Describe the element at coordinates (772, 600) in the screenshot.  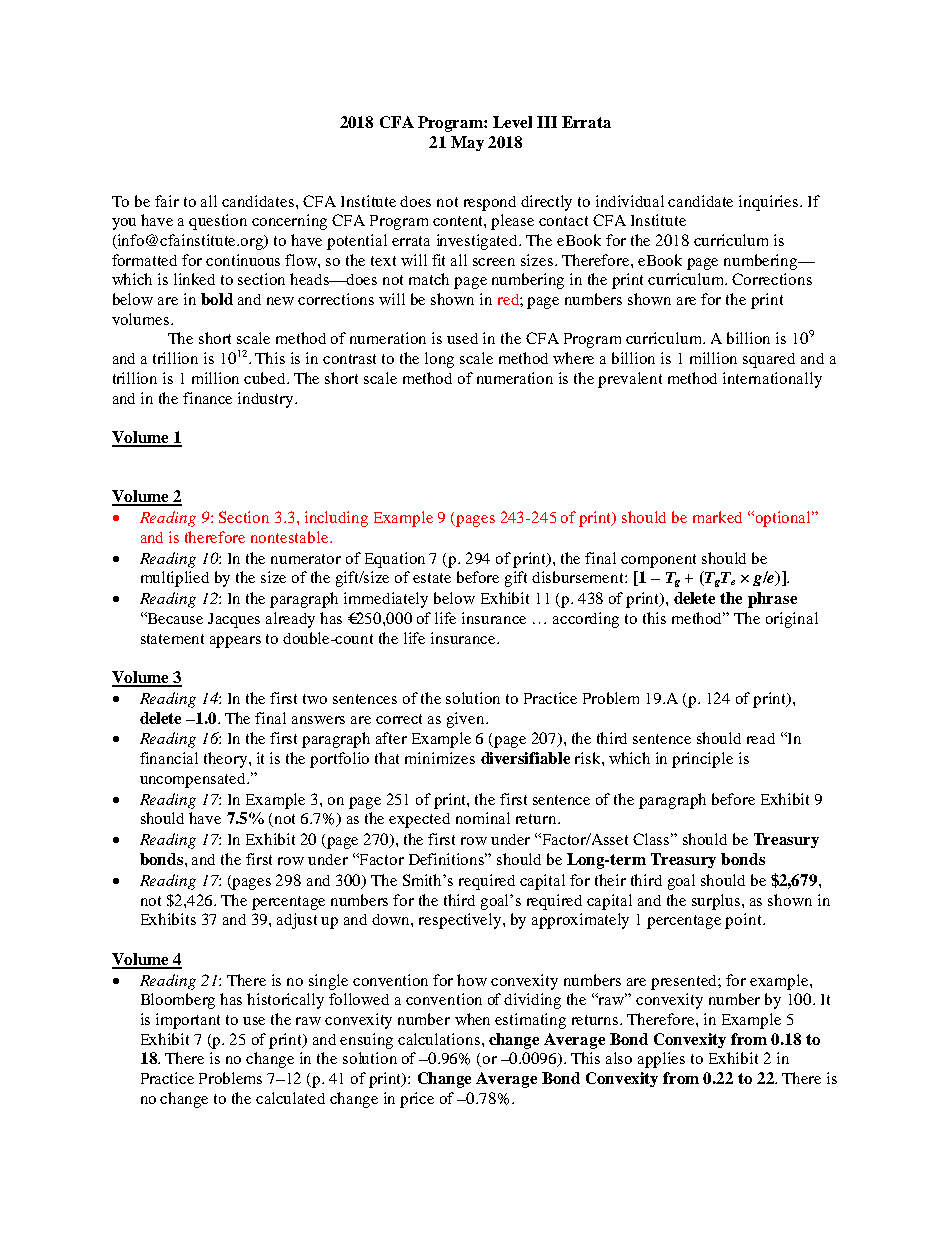
I see `phrase` at that location.
